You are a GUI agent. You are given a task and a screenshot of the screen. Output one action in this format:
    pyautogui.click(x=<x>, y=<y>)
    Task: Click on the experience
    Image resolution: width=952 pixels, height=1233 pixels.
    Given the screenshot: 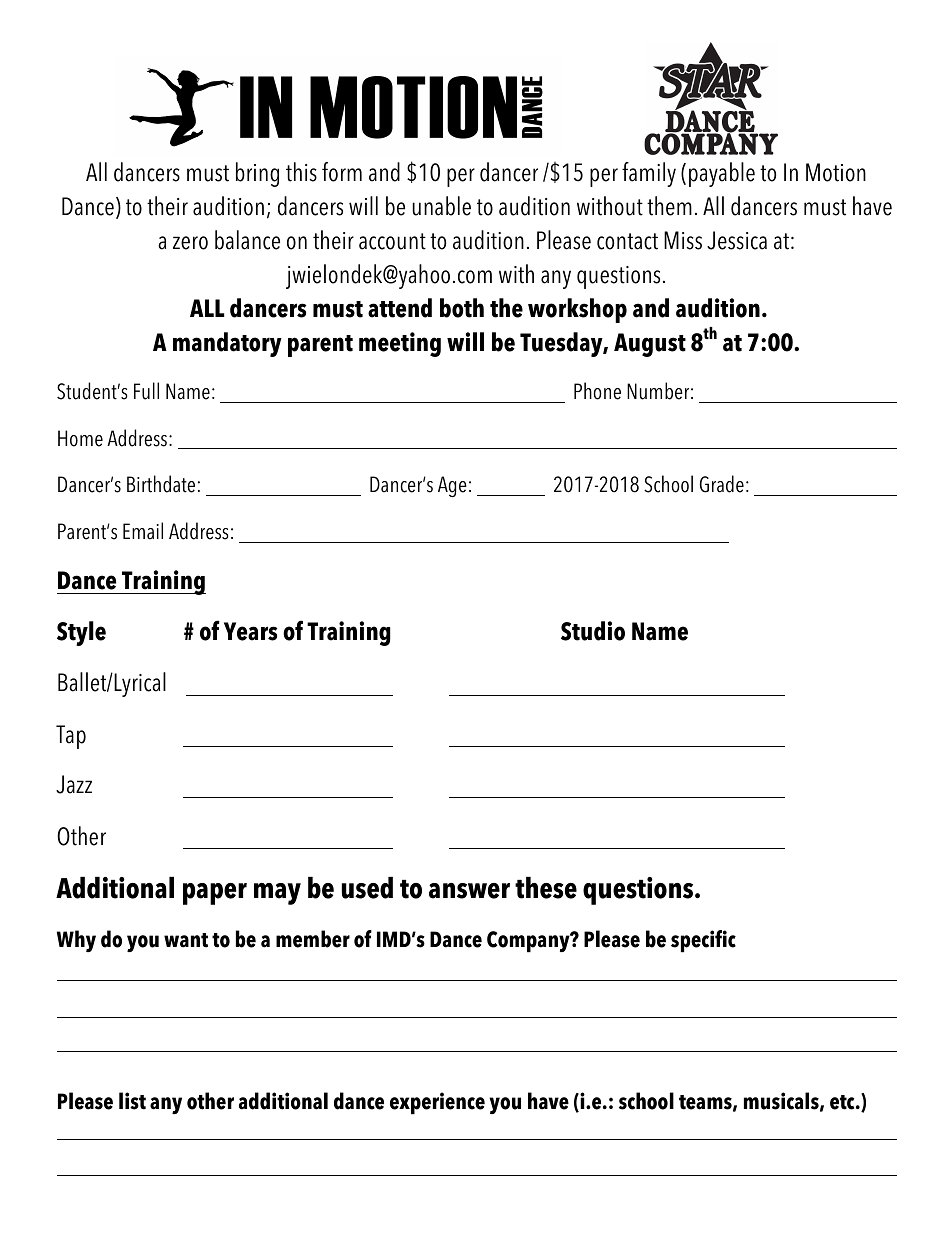 What is the action you would take?
    pyautogui.click(x=437, y=1103)
